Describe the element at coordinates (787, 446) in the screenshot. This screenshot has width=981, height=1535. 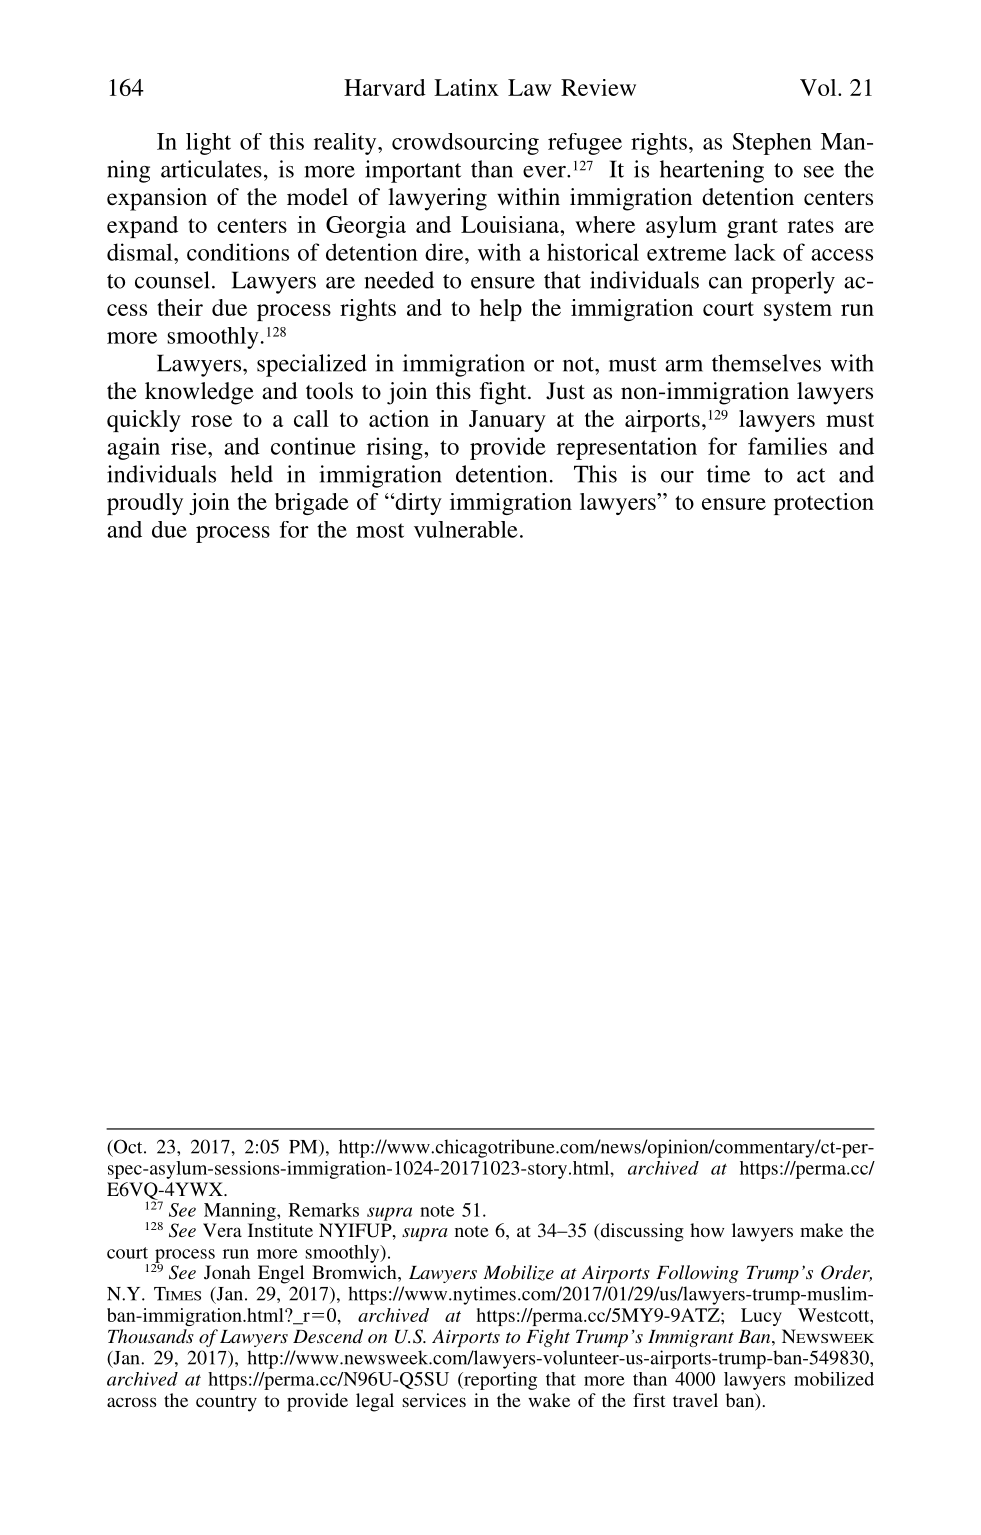
I see `families` at that location.
